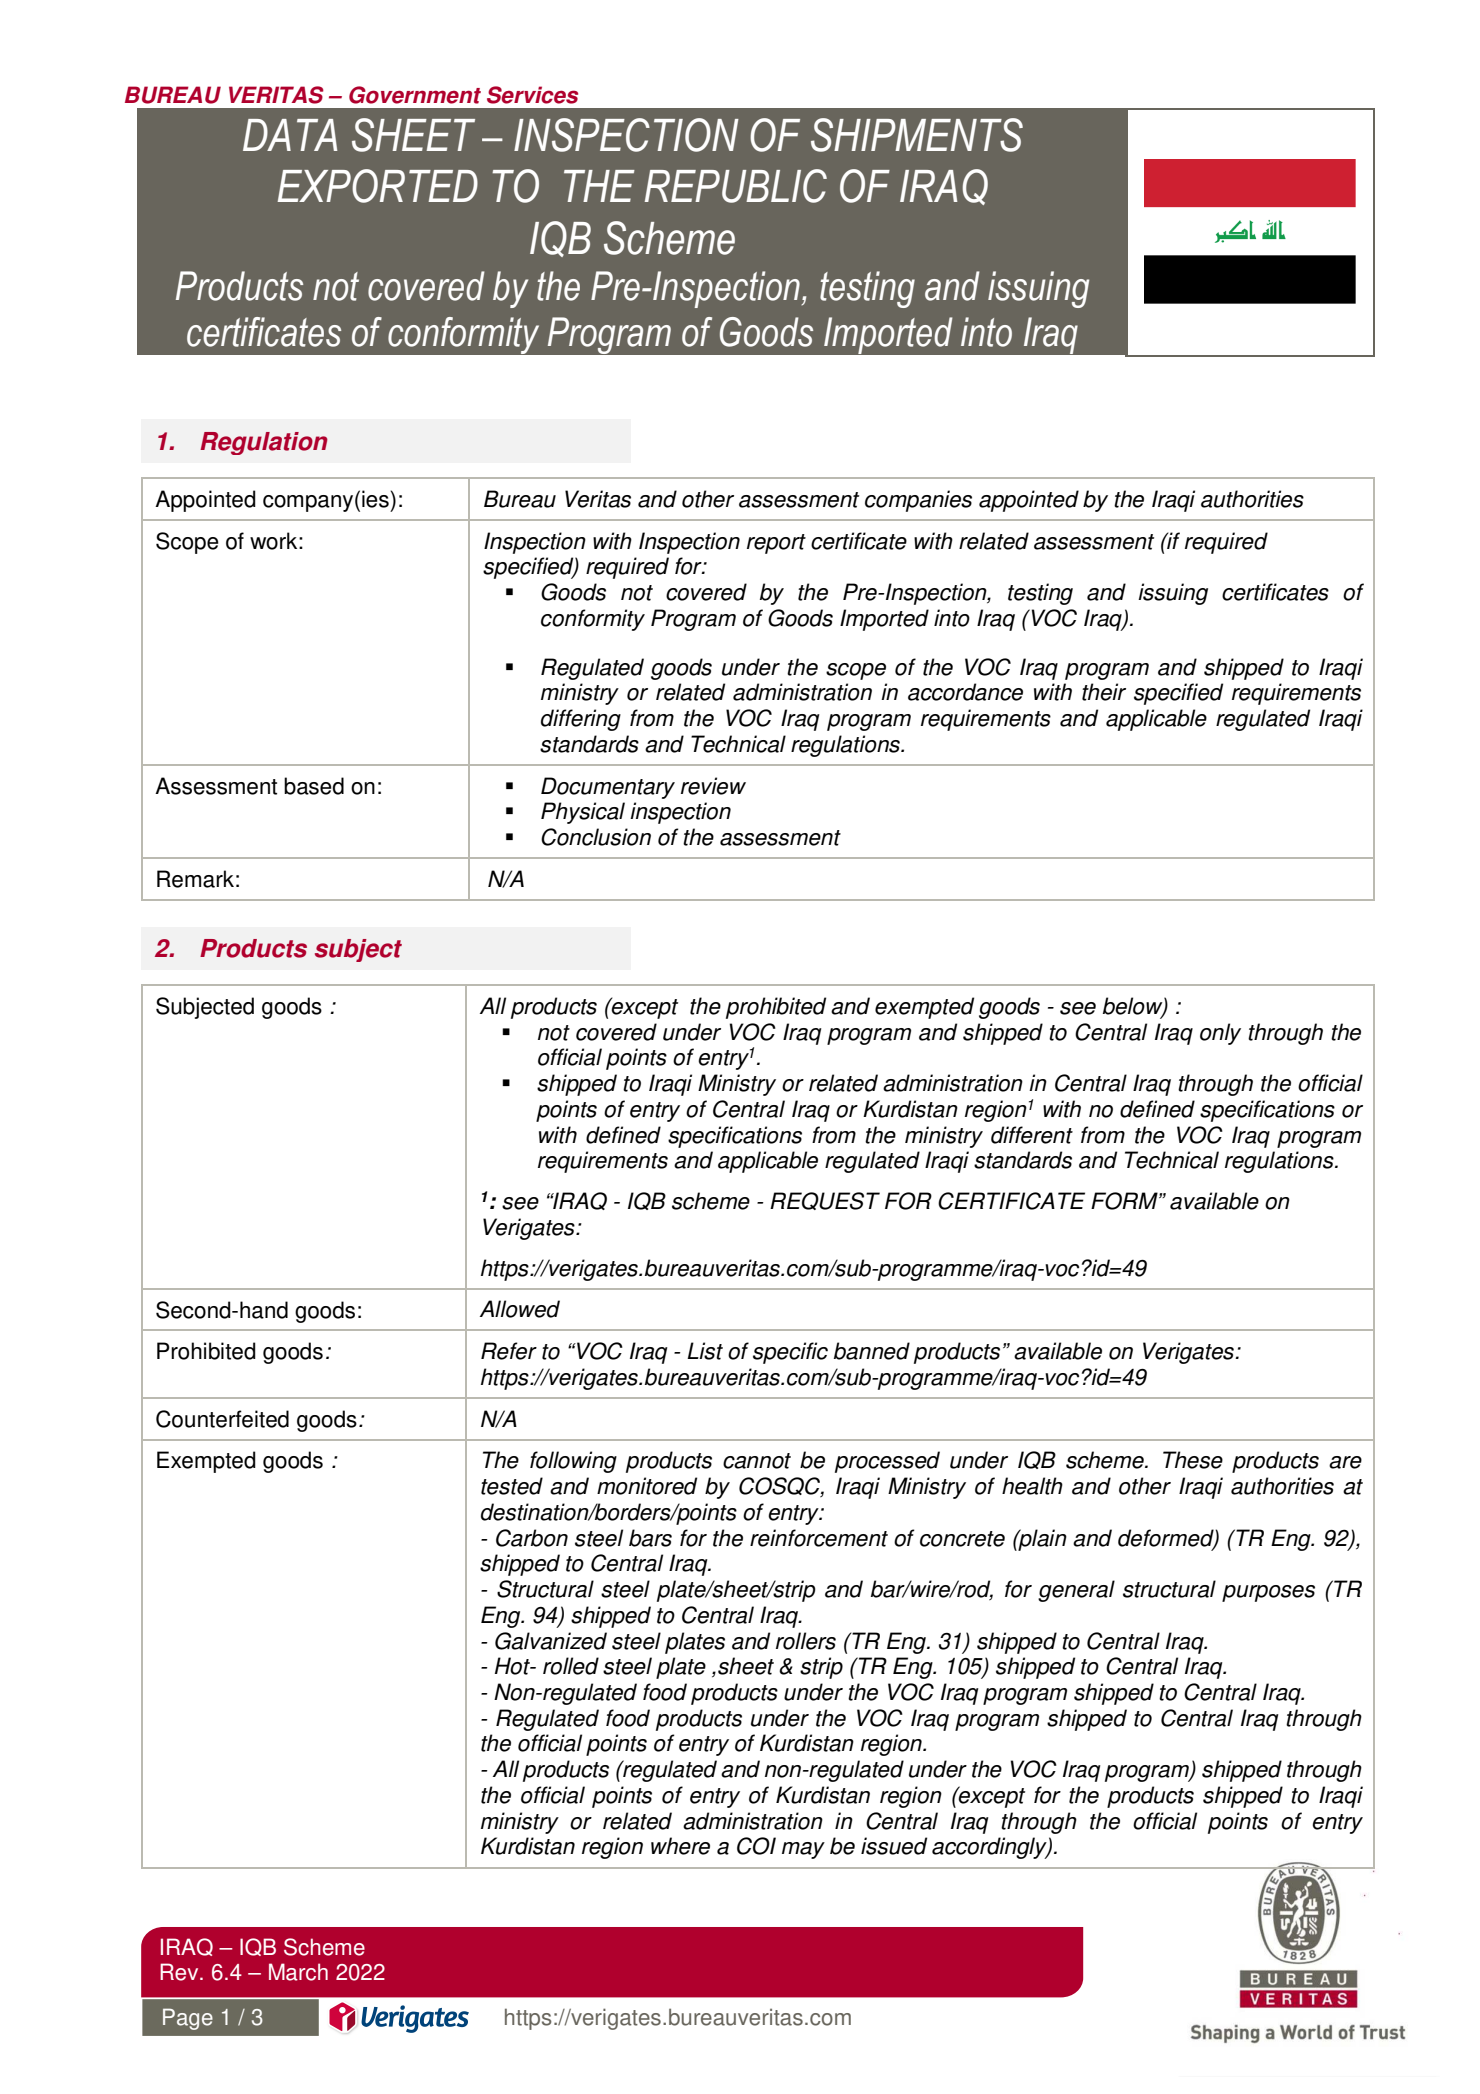  I want to click on Counterfeited, so click(222, 1419).
